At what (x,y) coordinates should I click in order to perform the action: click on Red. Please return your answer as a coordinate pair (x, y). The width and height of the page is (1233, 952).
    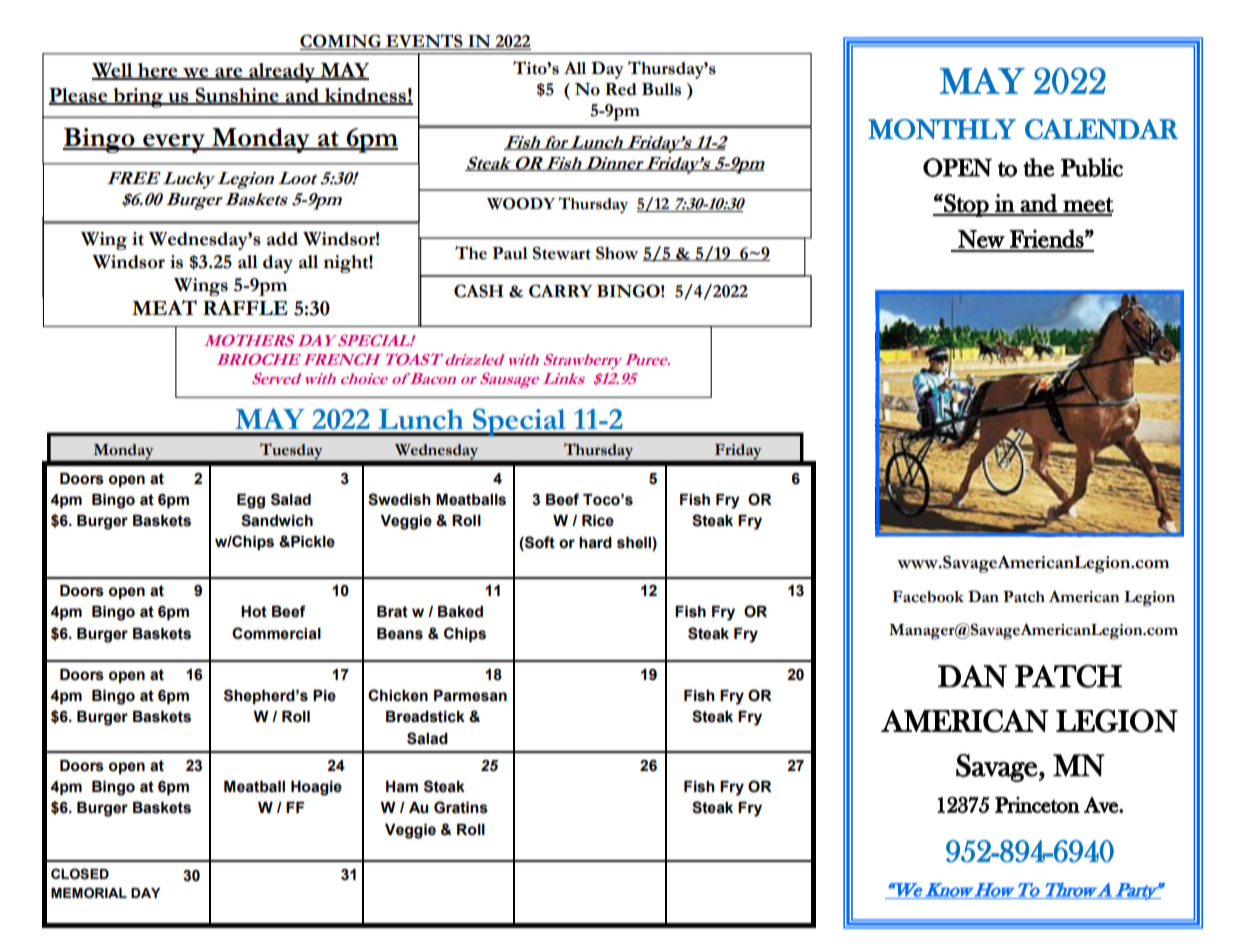
    Looking at the image, I should click on (621, 89).
